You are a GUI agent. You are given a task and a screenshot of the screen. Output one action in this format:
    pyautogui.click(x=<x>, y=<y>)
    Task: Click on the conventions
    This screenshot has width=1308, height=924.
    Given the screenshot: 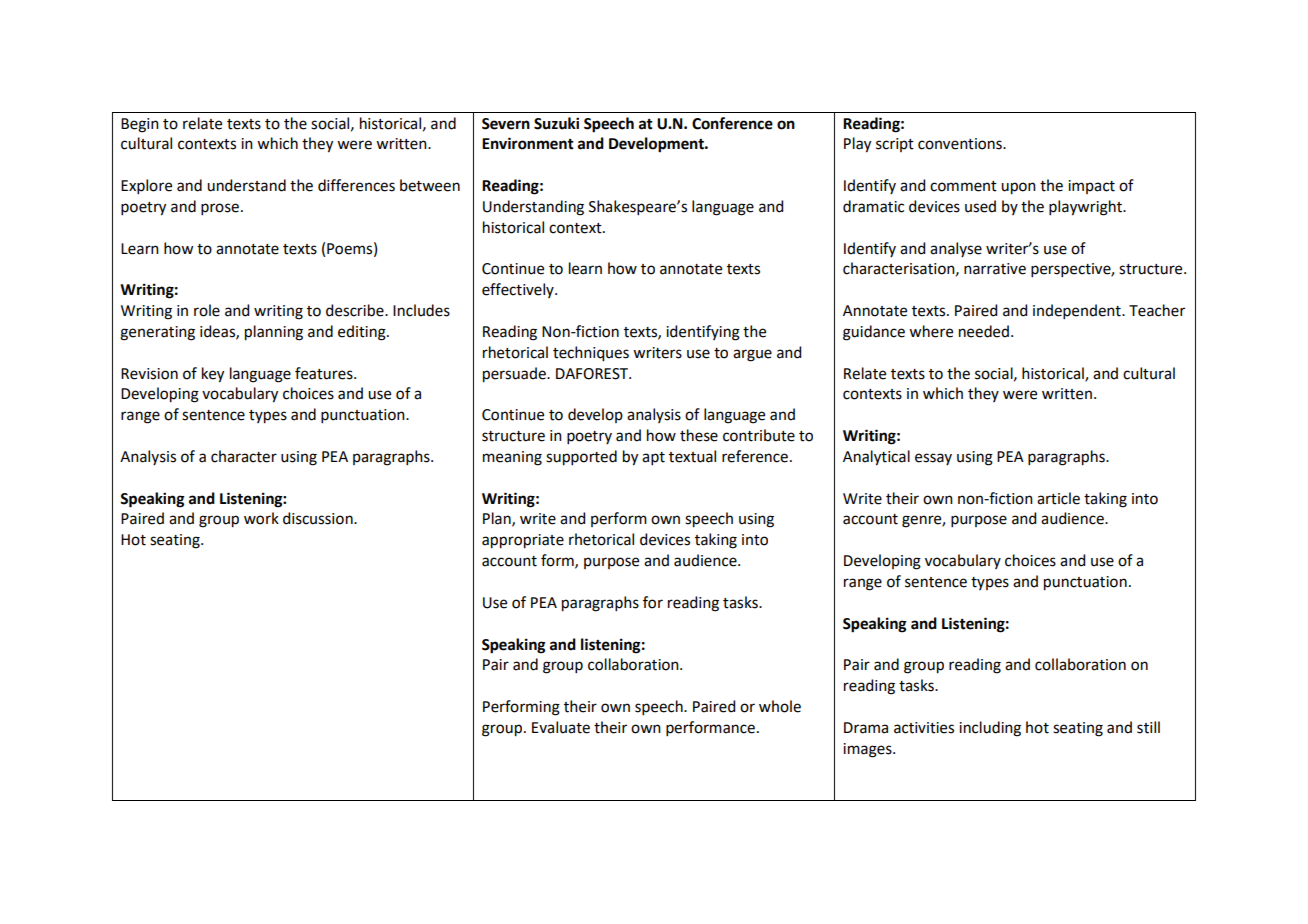 What is the action you would take?
    pyautogui.click(x=961, y=144)
